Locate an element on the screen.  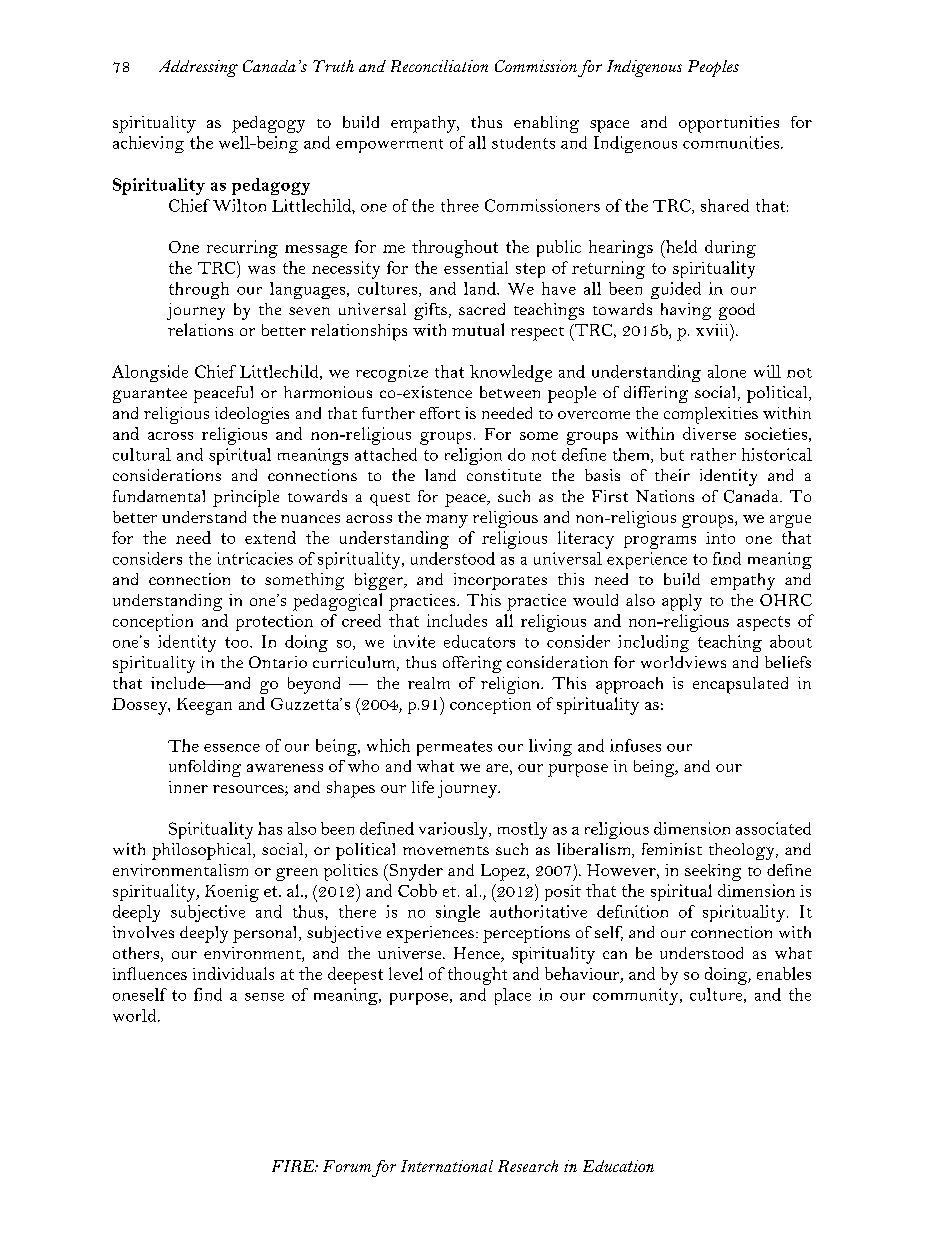
opportunities is located at coordinates (729, 124).
